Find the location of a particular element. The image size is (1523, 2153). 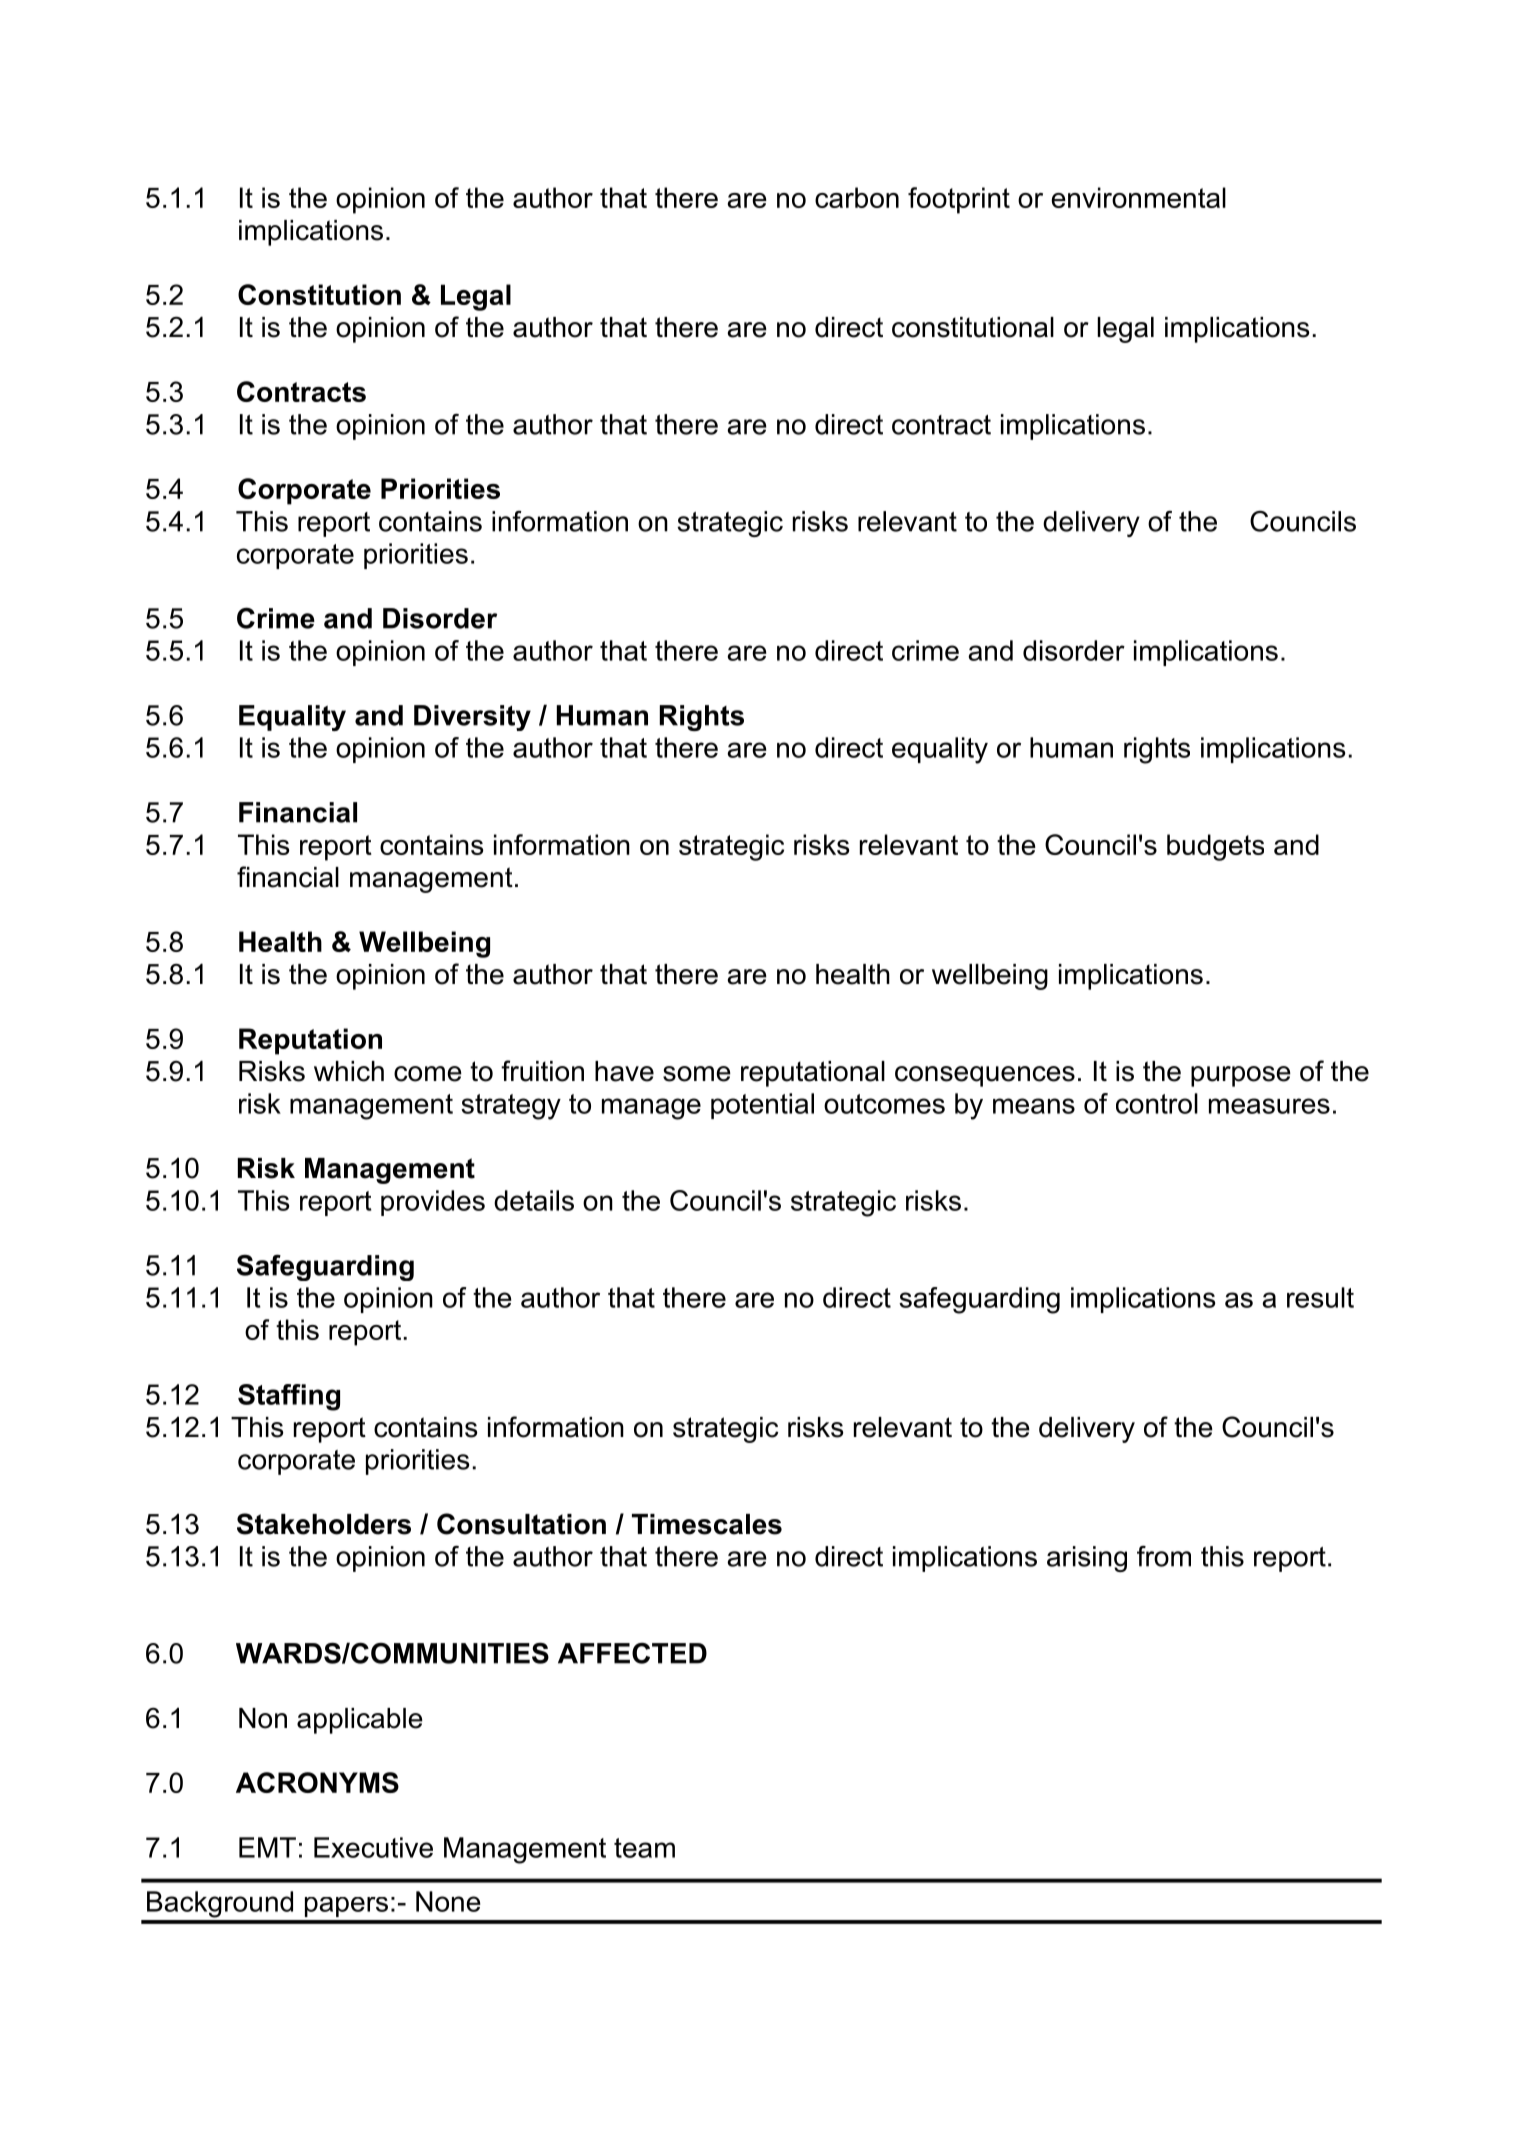

carbon is located at coordinates (857, 197).
